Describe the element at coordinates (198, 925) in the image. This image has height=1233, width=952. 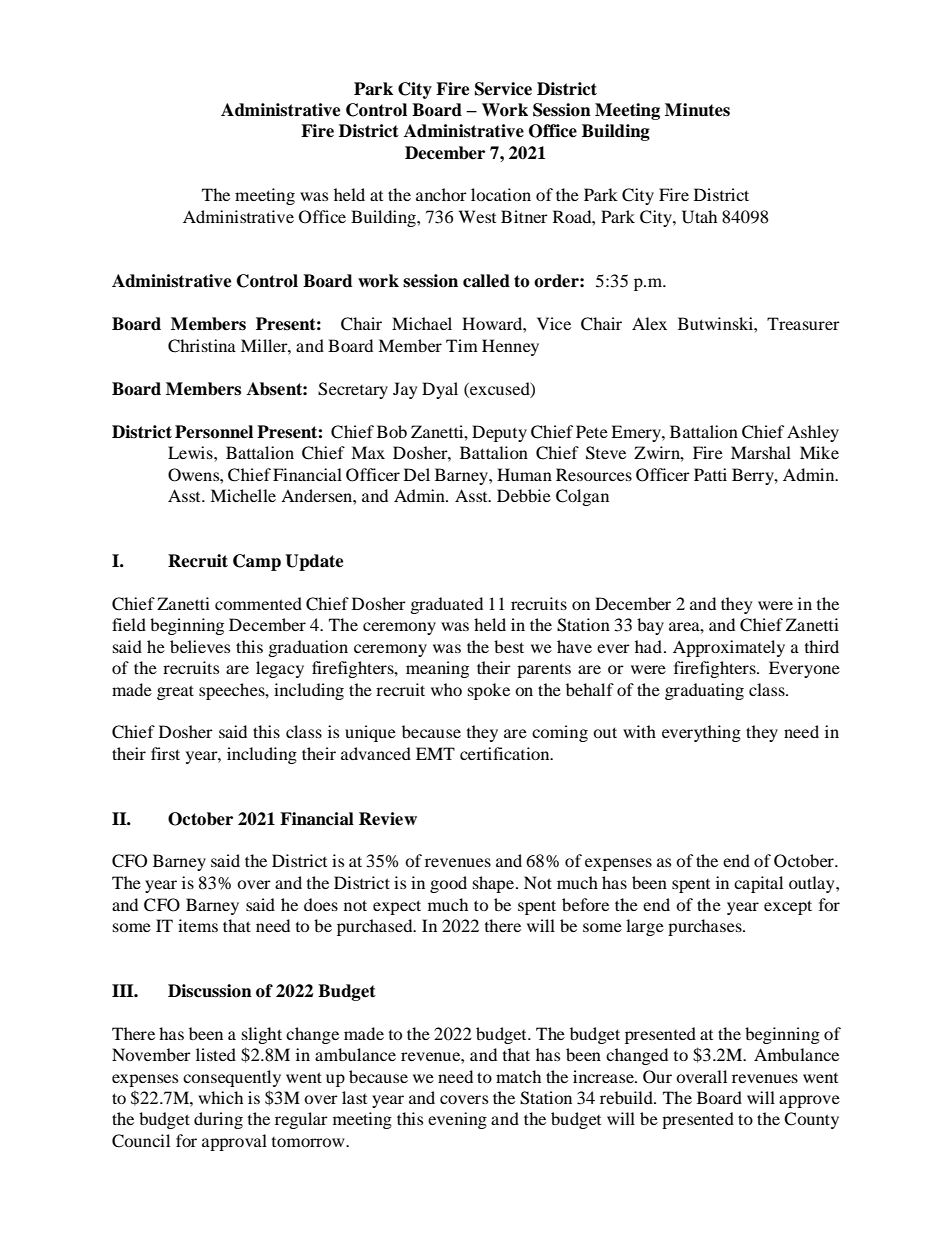
I see `items` at that location.
